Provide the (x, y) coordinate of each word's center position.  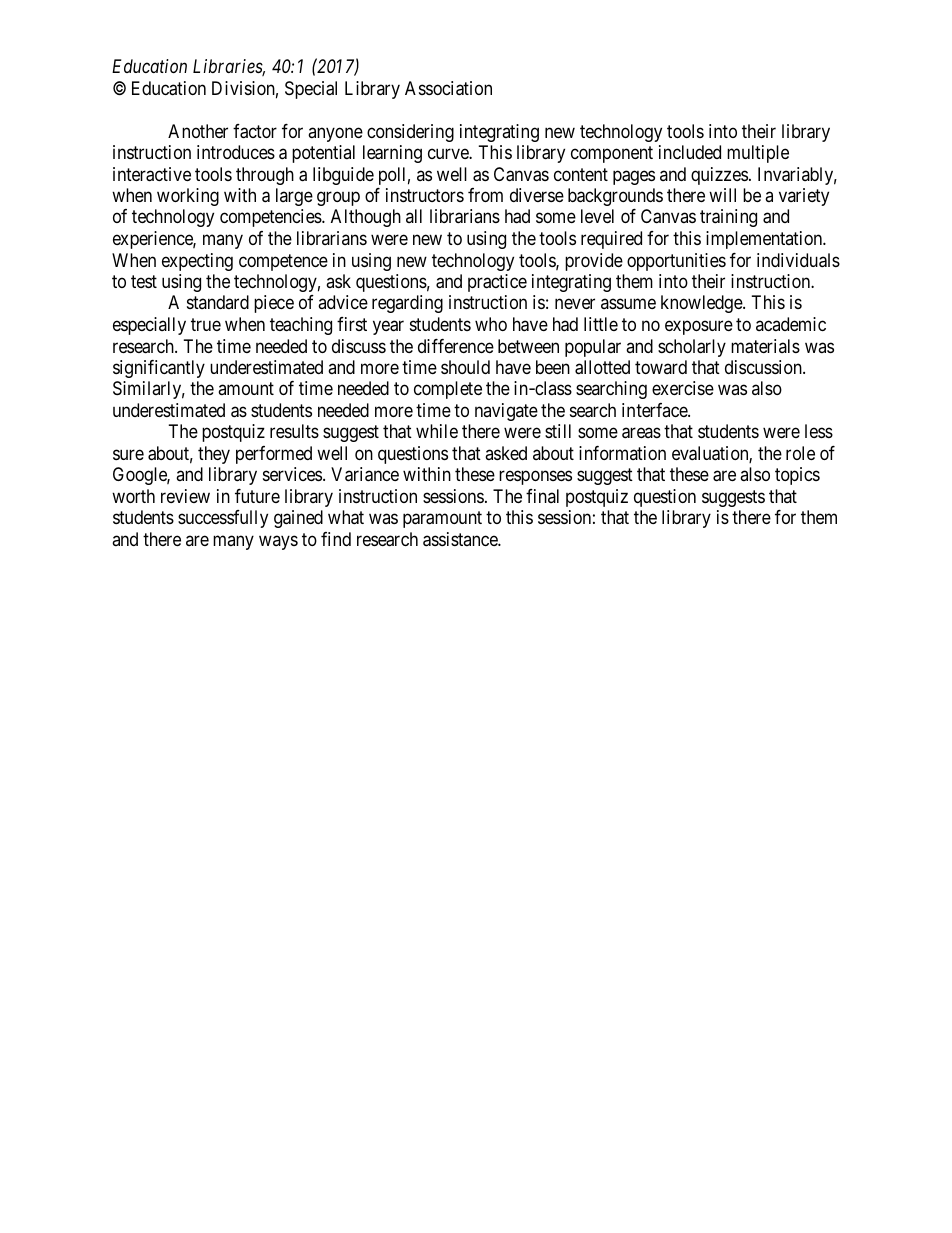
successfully (223, 519)
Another (198, 131)
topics (797, 476)
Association (448, 88)
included (690, 152)
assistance (461, 539)
